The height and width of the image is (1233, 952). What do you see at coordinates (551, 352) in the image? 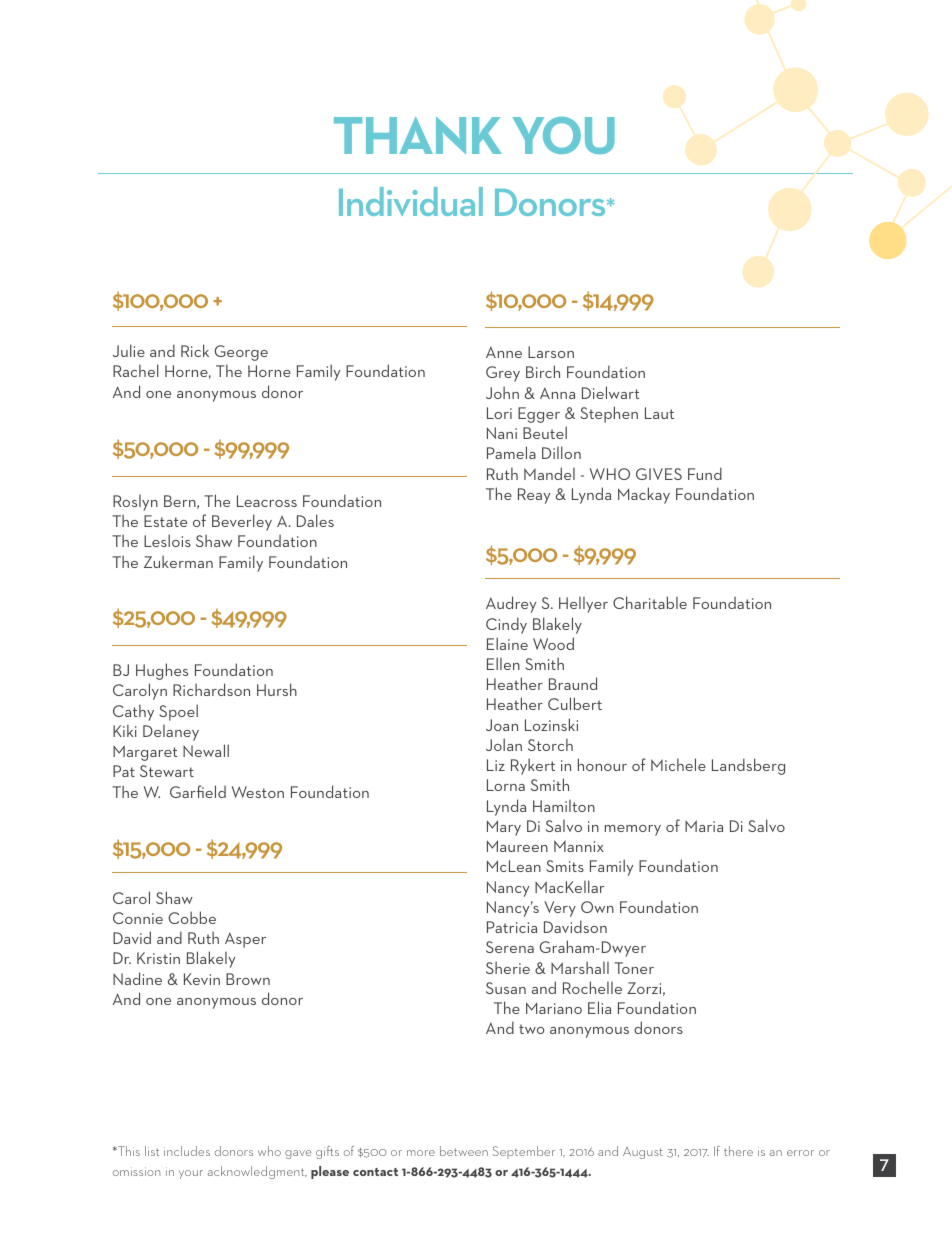
I see `Larson` at bounding box center [551, 352].
